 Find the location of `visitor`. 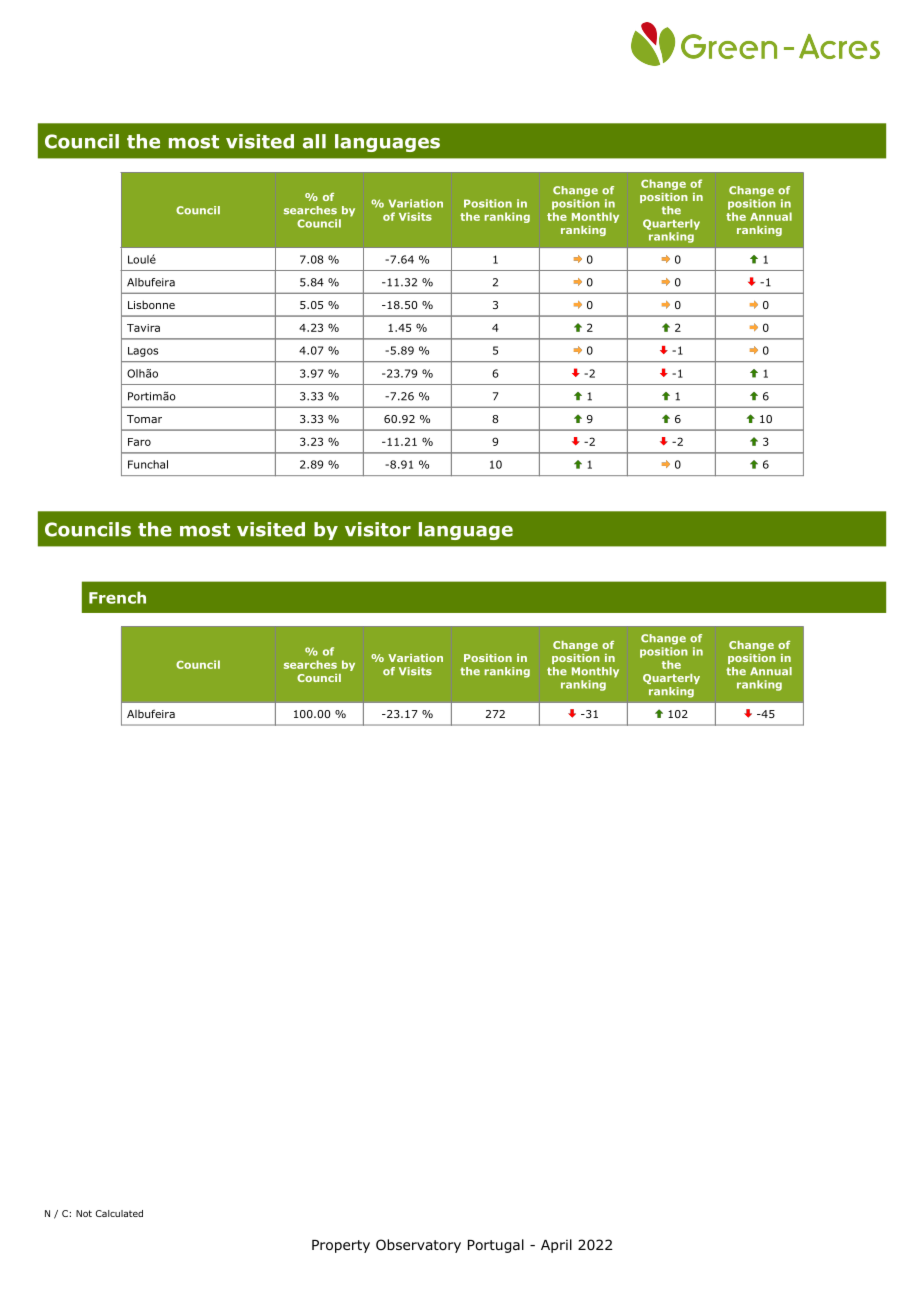

visitor is located at coordinates (378, 529).
